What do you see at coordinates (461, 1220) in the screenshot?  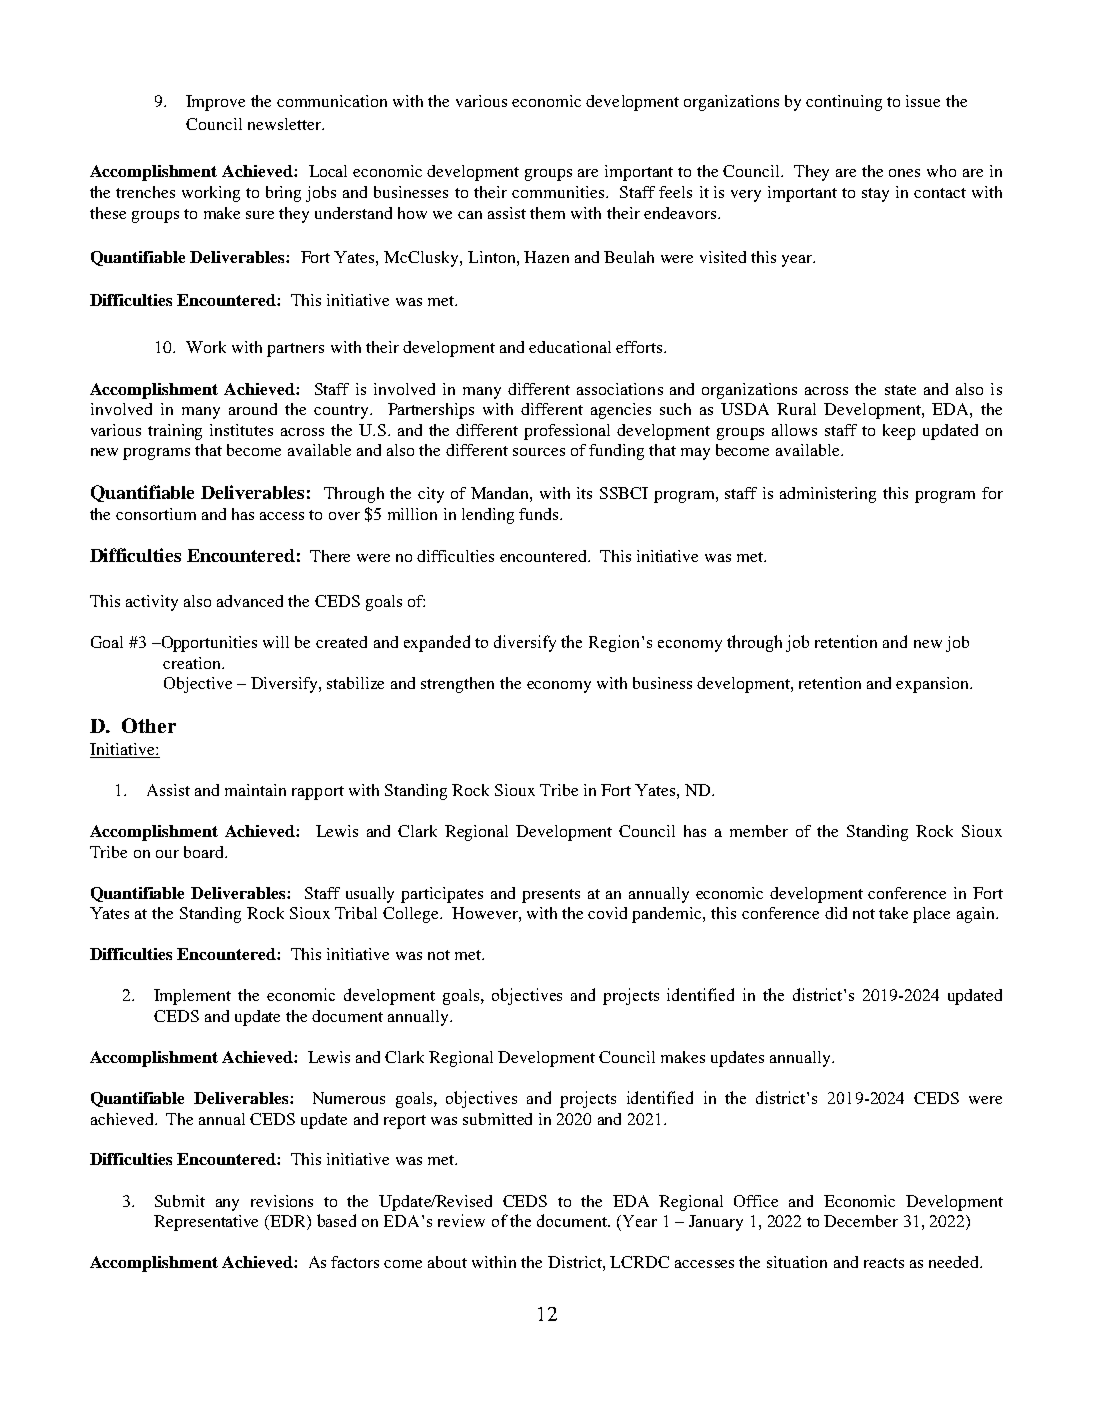 I see `review` at bounding box center [461, 1220].
